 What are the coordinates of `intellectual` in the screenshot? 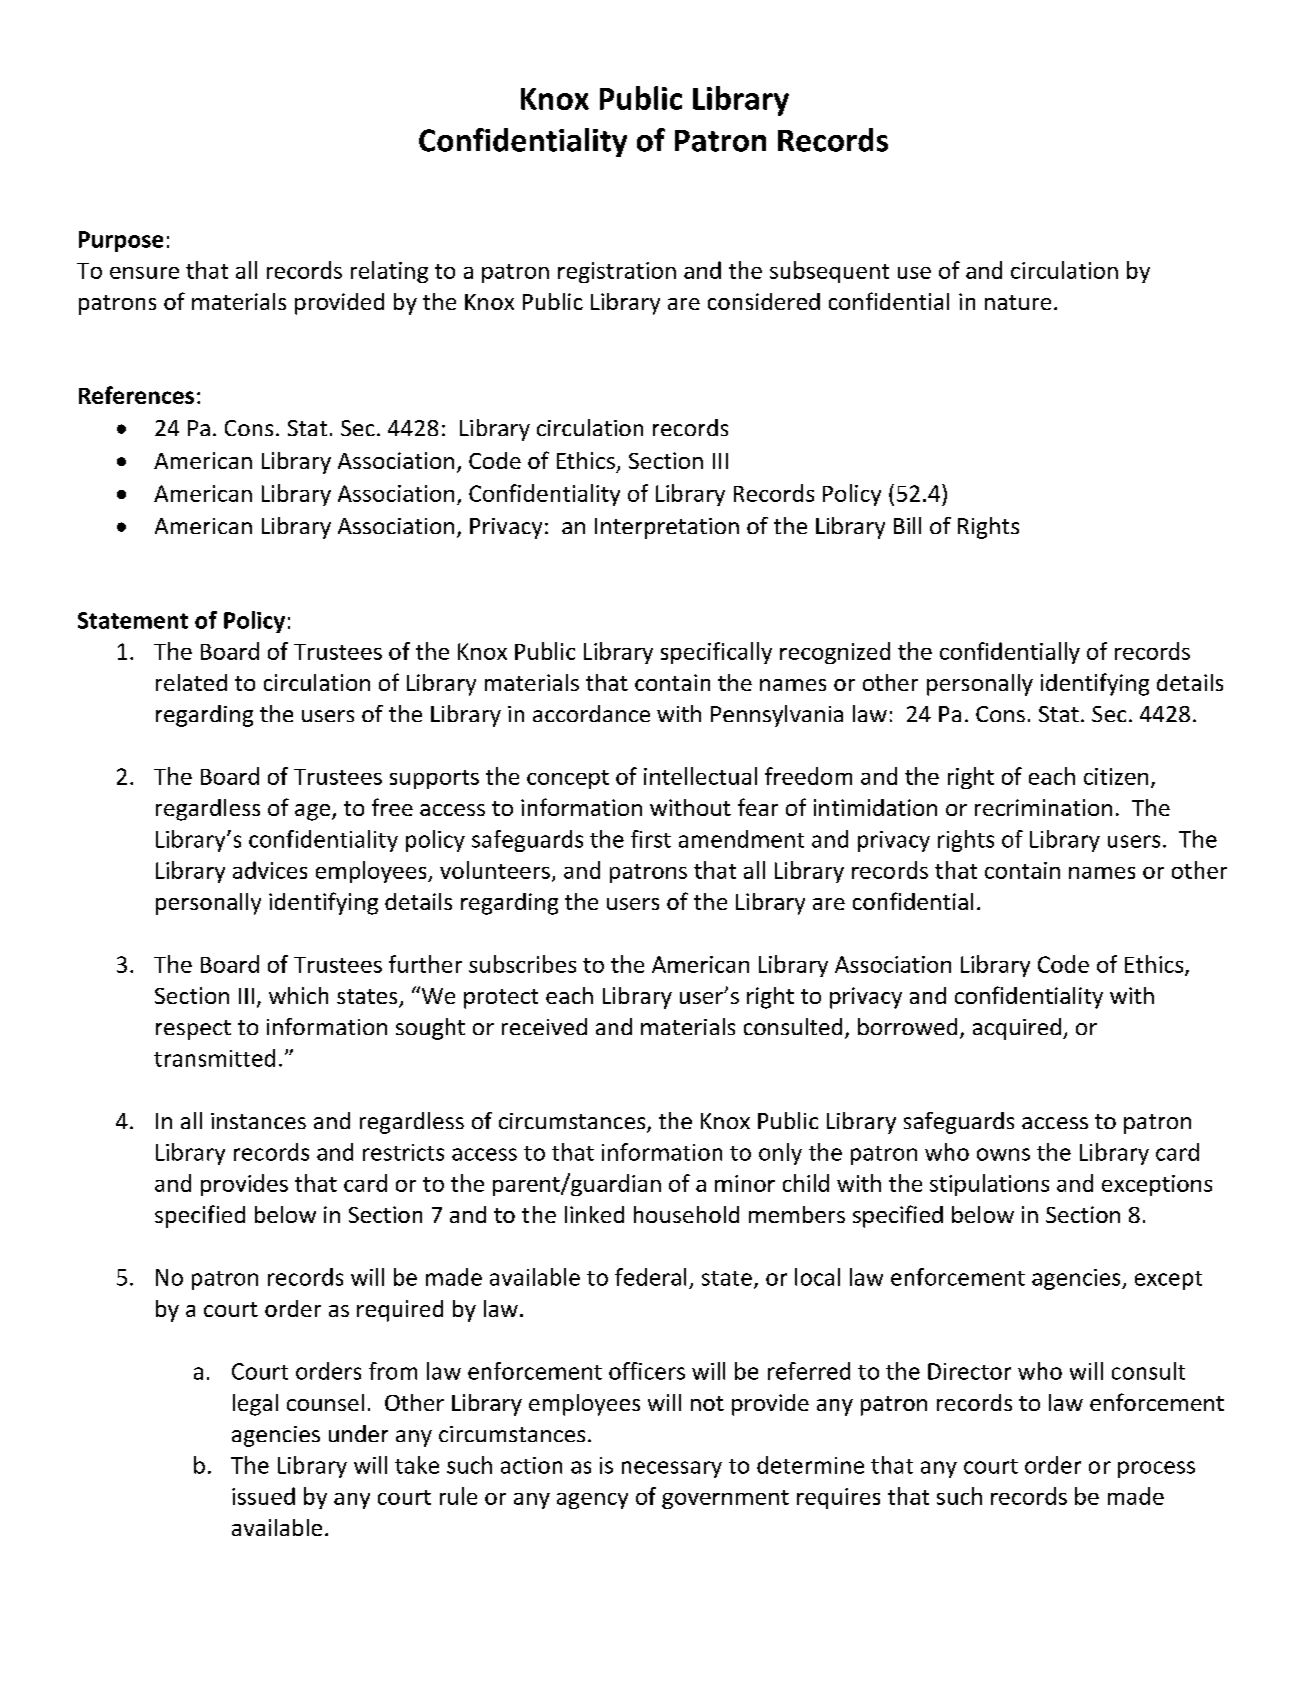 It's located at (700, 776).
